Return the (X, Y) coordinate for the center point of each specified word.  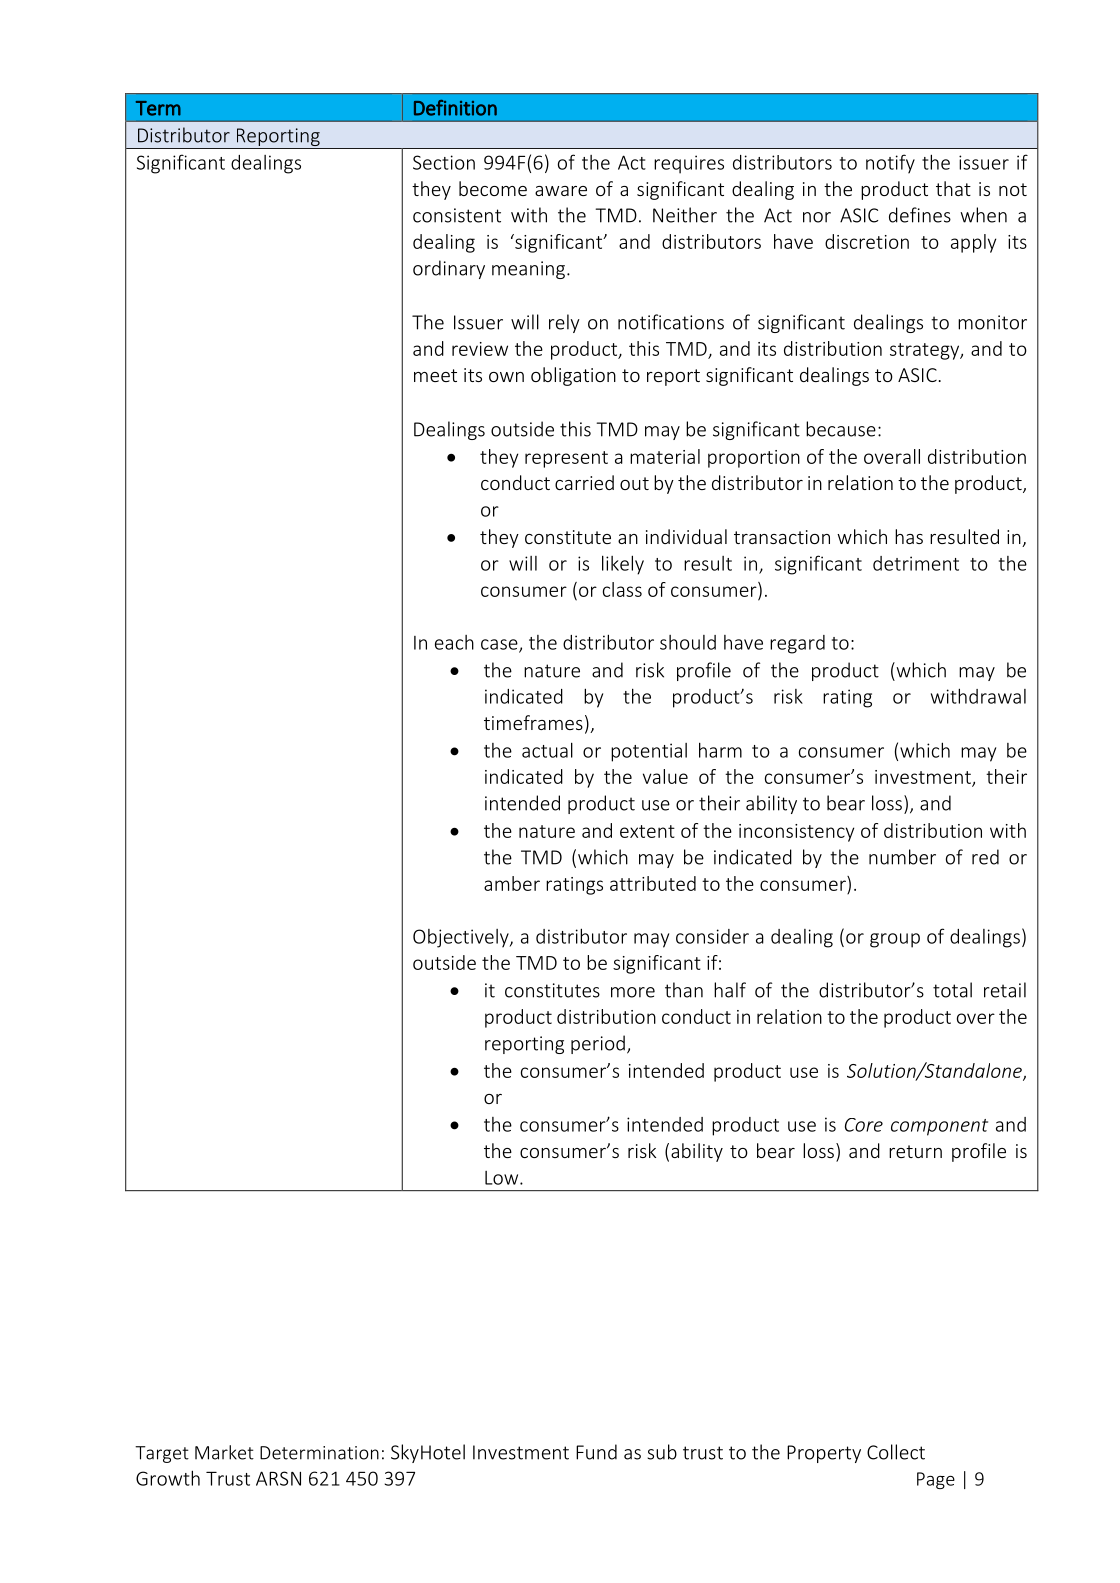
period (598, 1044)
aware (561, 191)
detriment (916, 563)
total (952, 990)
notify (890, 164)
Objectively (462, 938)
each (454, 642)
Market (224, 1452)
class (622, 589)
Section (444, 162)
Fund (596, 1452)
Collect (896, 1452)
